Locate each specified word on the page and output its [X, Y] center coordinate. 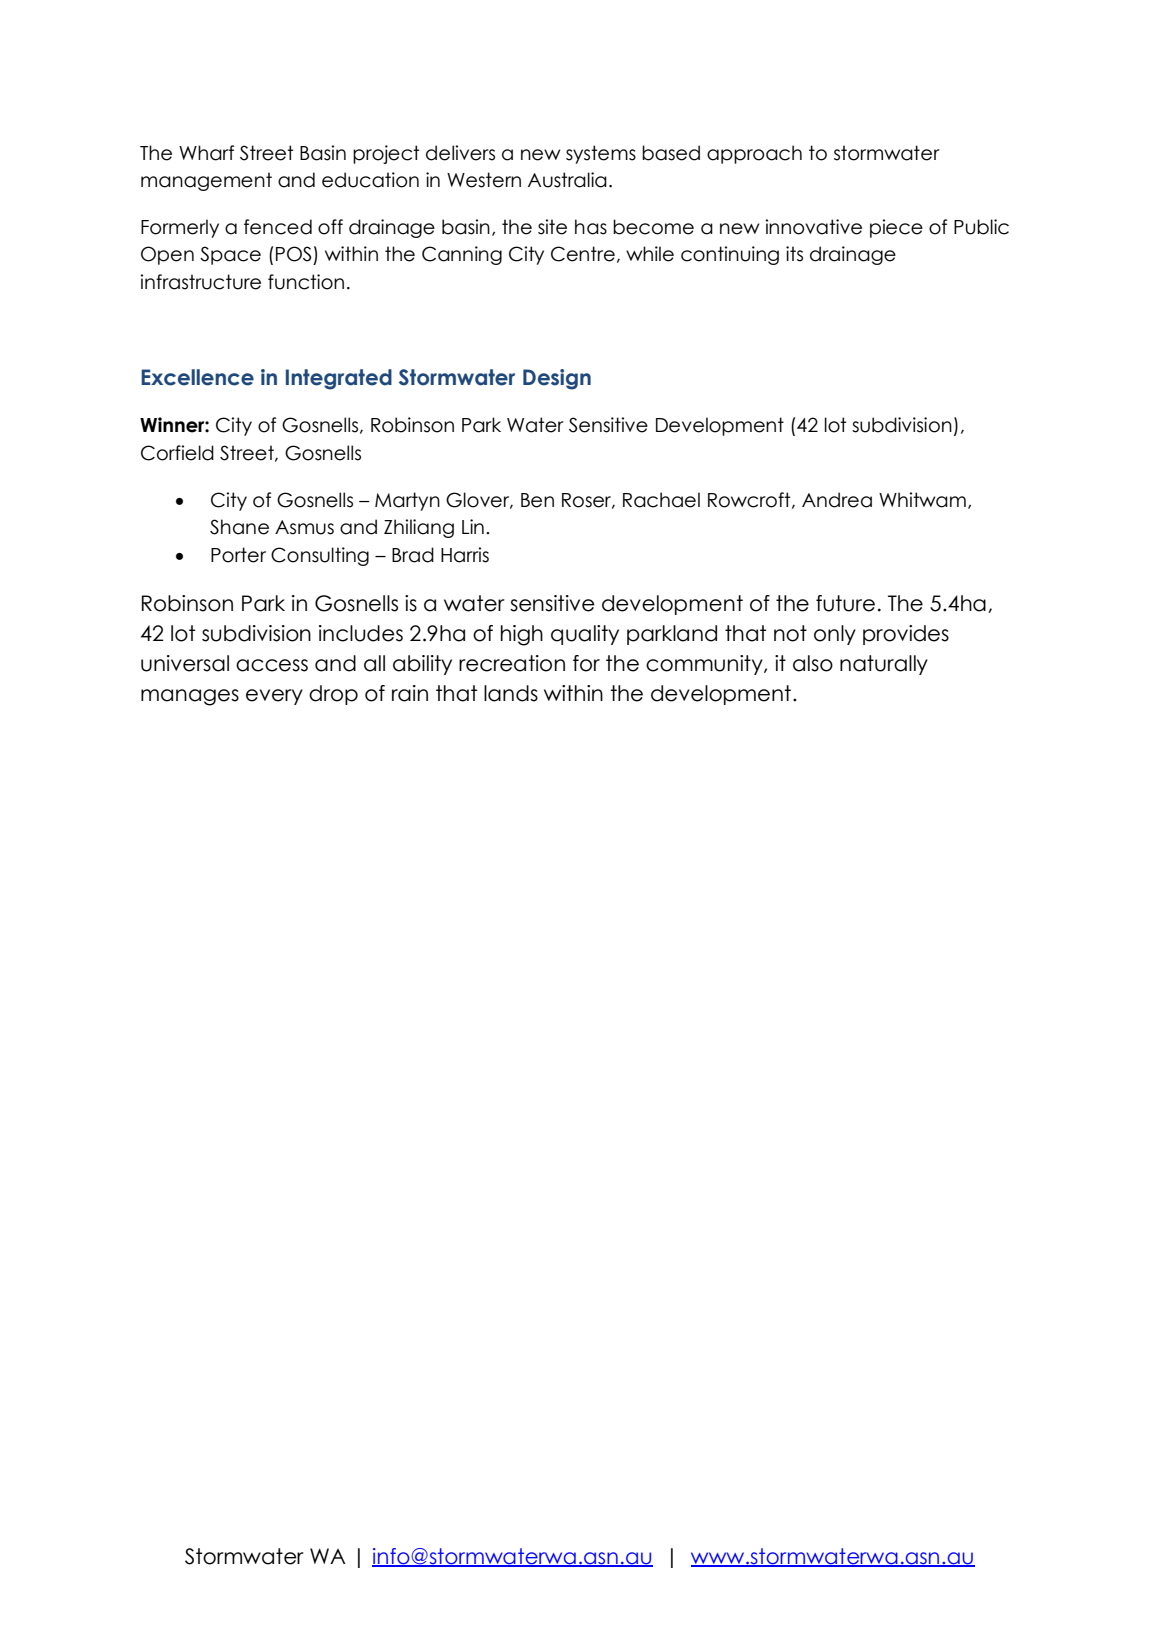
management [206, 181]
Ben [537, 500]
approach [754, 154]
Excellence [197, 377]
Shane [239, 527]
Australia [567, 180]
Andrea [837, 500]
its [794, 254]
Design [557, 379]
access [272, 665]
